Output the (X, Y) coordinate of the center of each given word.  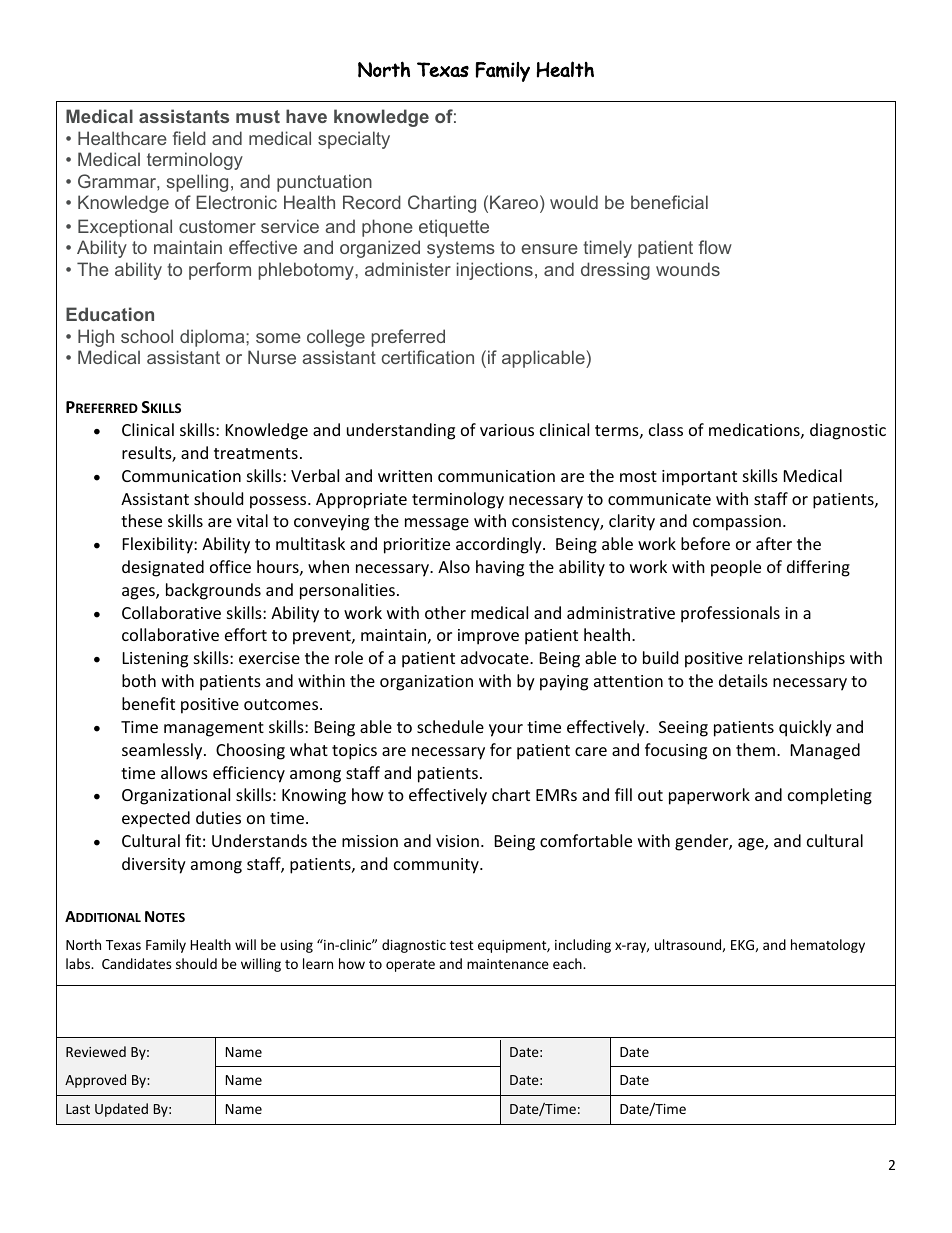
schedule (450, 726)
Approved (95, 1081)
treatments (256, 453)
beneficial (669, 202)
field (189, 138)
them (755, 749)
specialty (354, 140)
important (699, 478)
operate (410, 966)
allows (184, 772)
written (405, 476)
